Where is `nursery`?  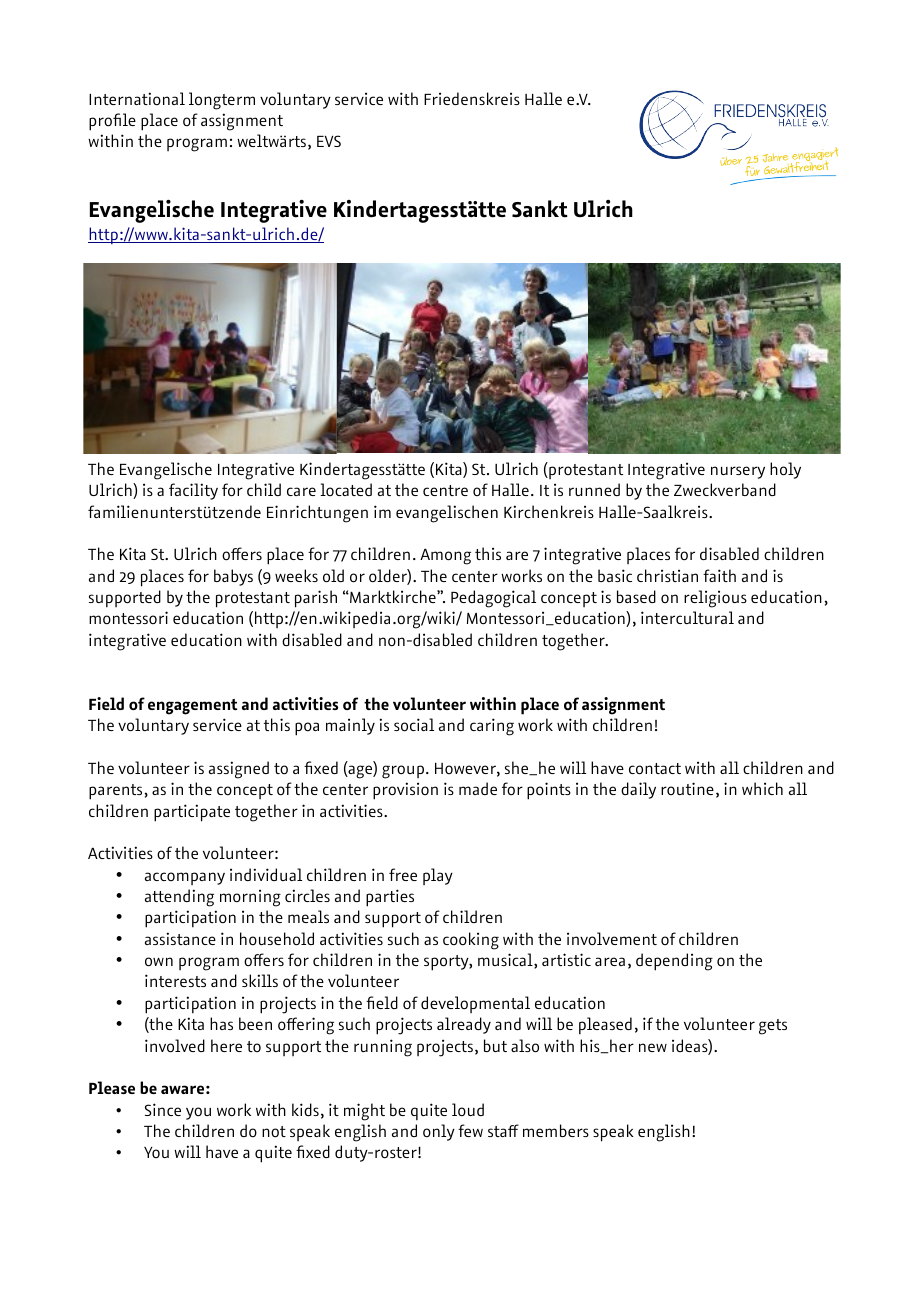 nursery is located at coordinates (738, 472).
